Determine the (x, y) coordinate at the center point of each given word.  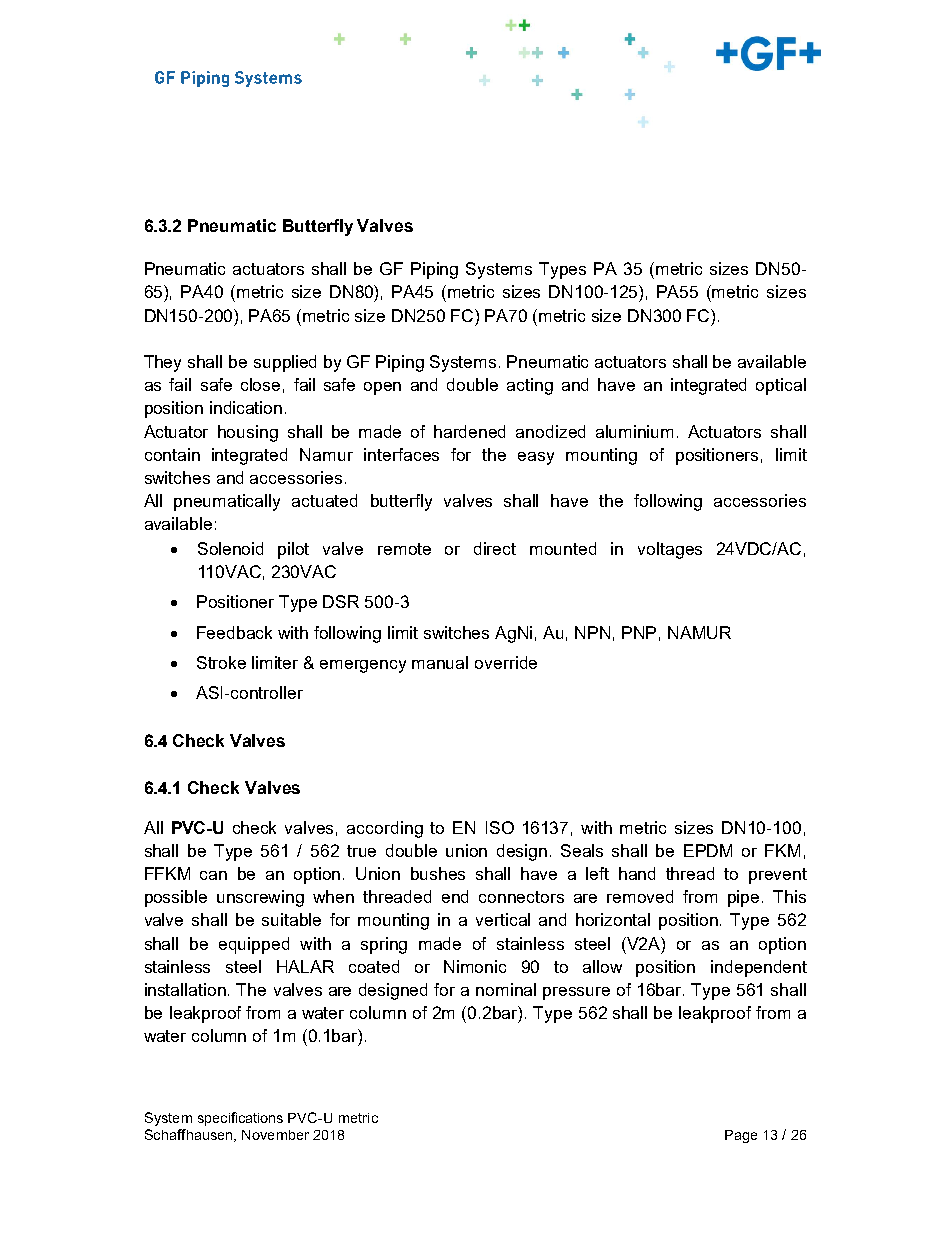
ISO (500, 827)
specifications (240, 1119)
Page (741, 1136)
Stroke (221, 662)
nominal (506, 989)
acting (530, 386)
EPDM (708, 850)
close (260, 384)
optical (781, 386)
